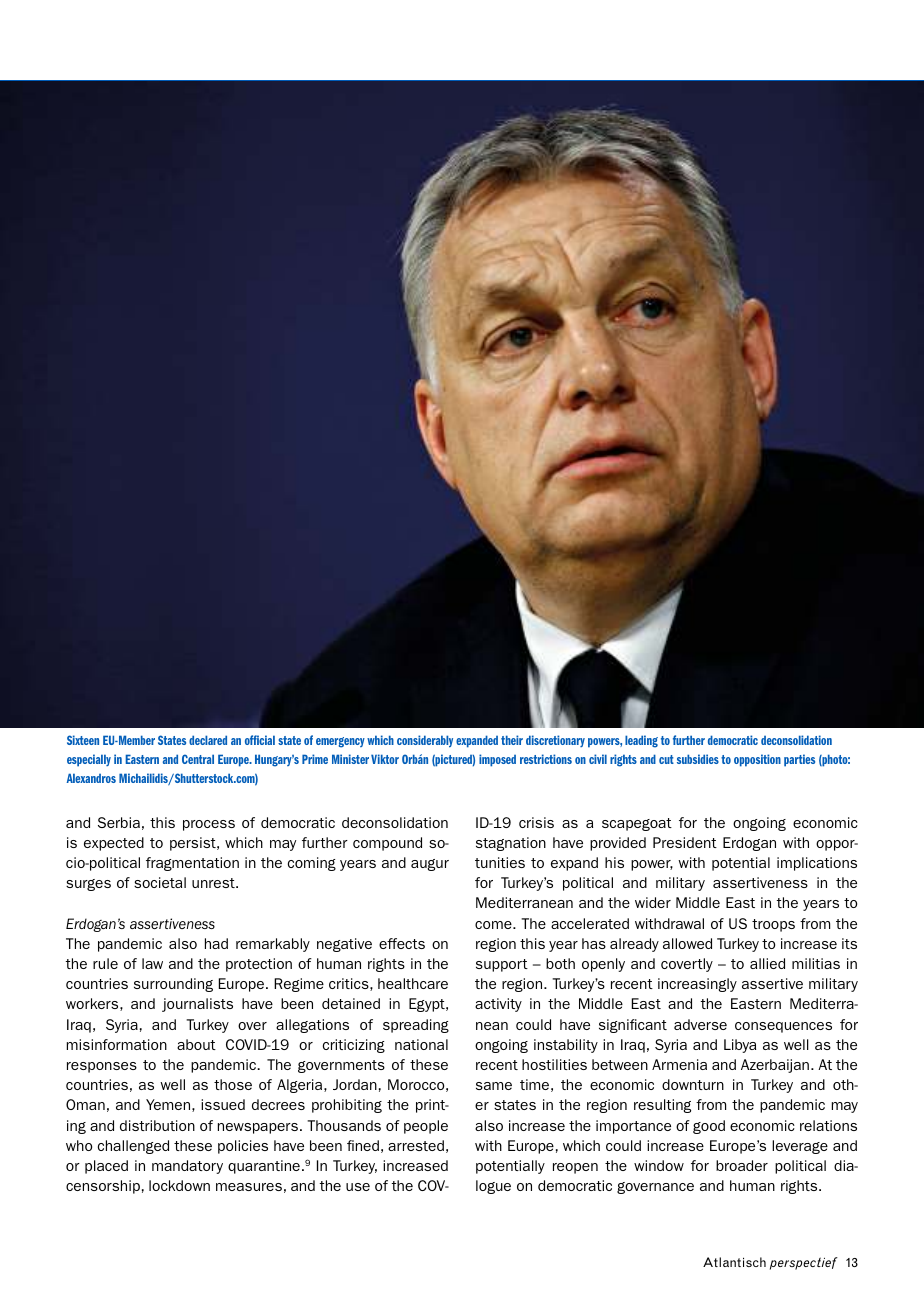  What do you see at coordinates (767, 963) in the document?
I see `allied` at bounding box center [767, 963].
